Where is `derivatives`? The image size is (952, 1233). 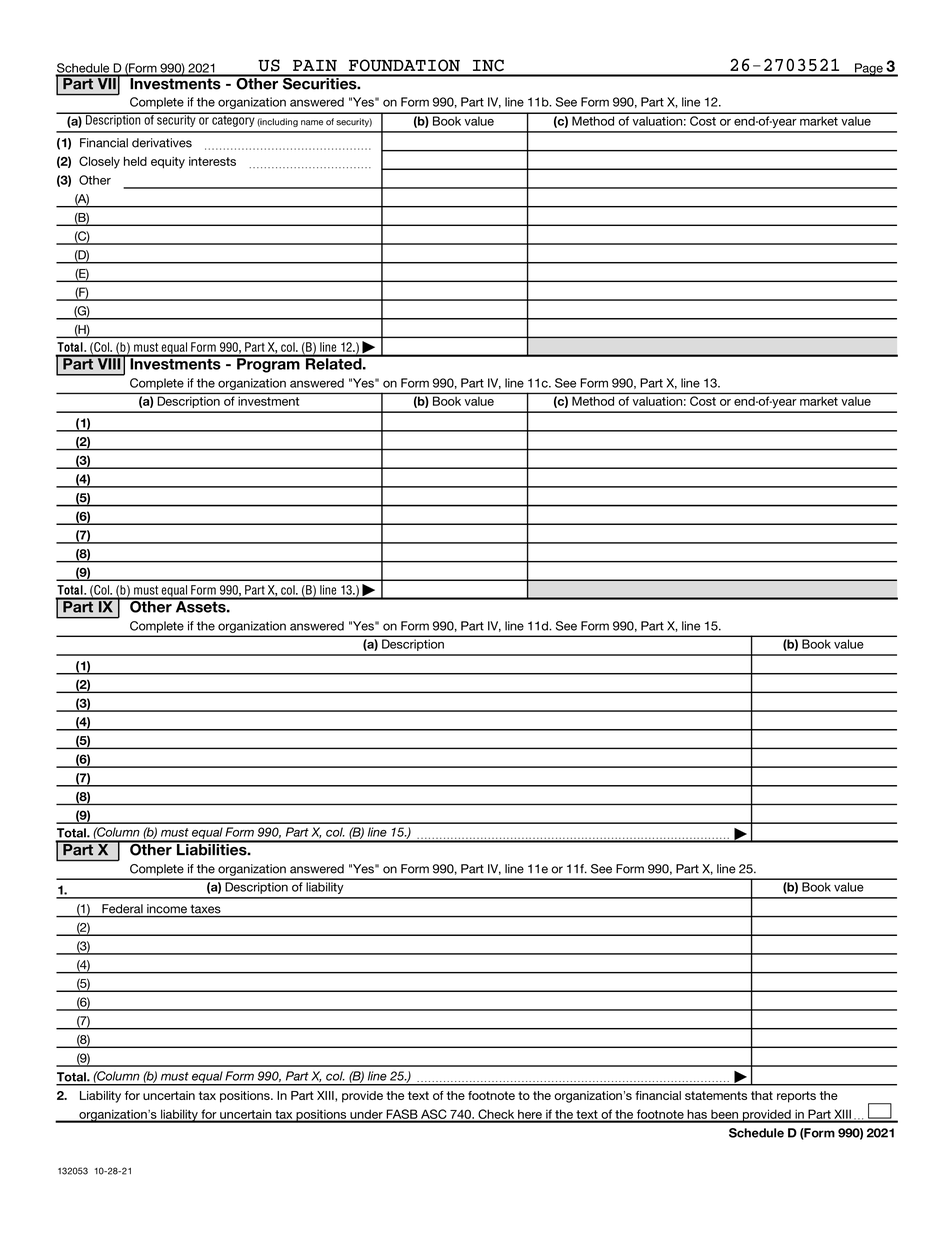 derivatives is located at coordinates (162, 143).
